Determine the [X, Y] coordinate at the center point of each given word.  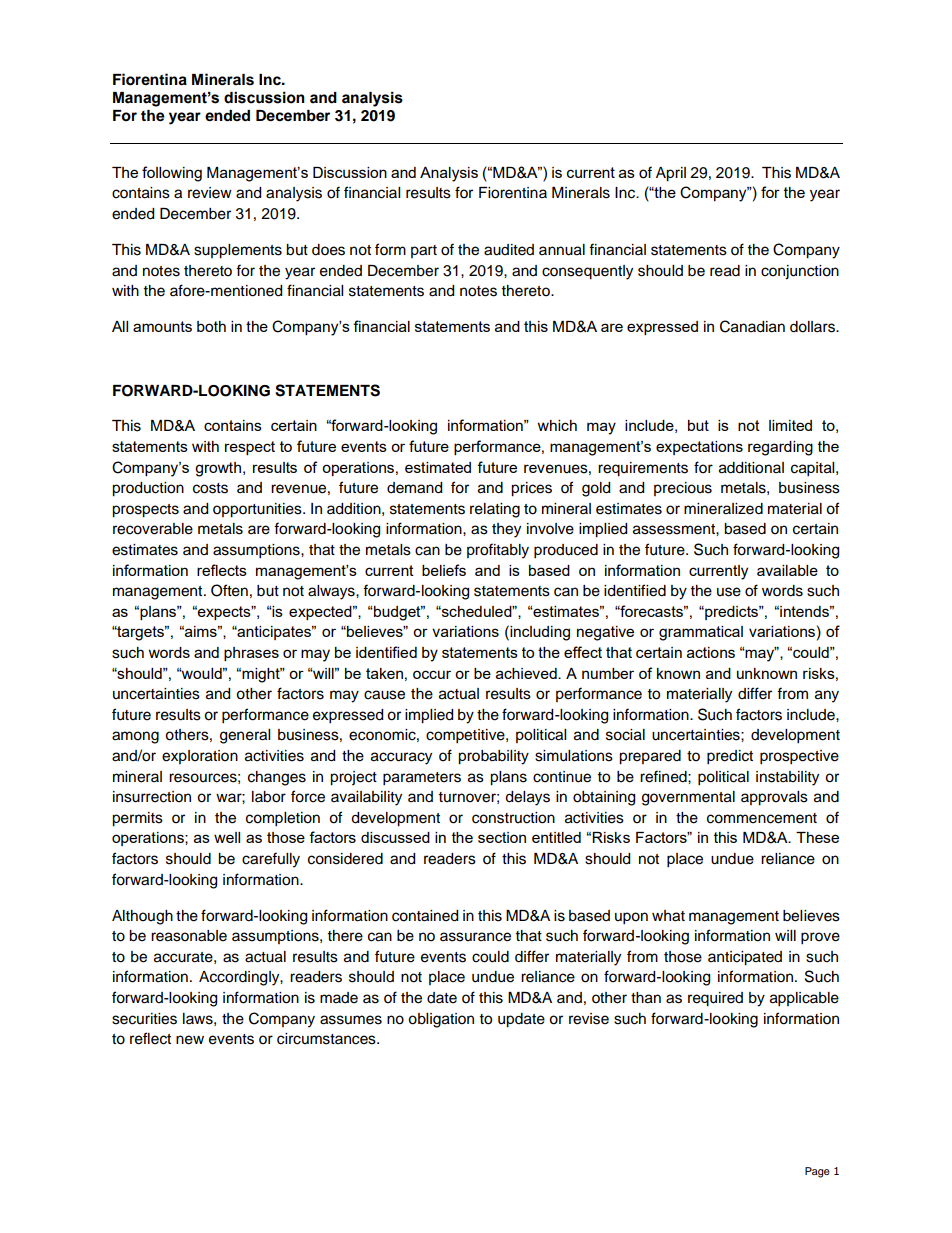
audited [509, 250]
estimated [438, 467]
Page [817, 1172]
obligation [441, 1020]
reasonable [189, 936]
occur [432, 674]
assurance [475, 937]
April [671, 174]
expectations [699, 448]
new [190, 1040]
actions [711, 652]
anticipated [745, 958]
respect [250, 448]
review [210, 193]
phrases [251, 654]
